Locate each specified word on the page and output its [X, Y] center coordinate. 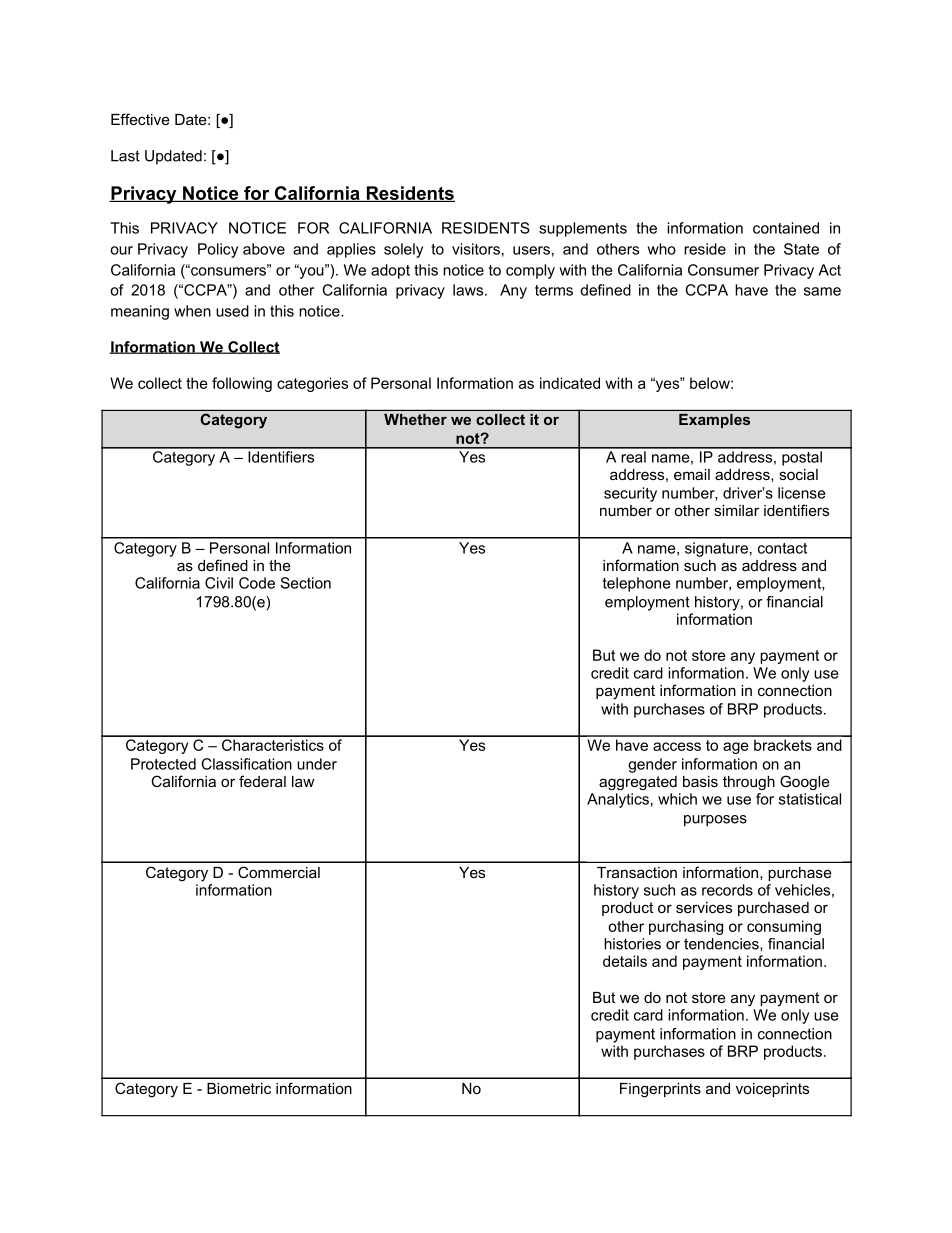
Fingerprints [660, 1090]
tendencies [722, 944]
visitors [476, 249]
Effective [140, 119]
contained [786, 228]
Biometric [239, 1088]
